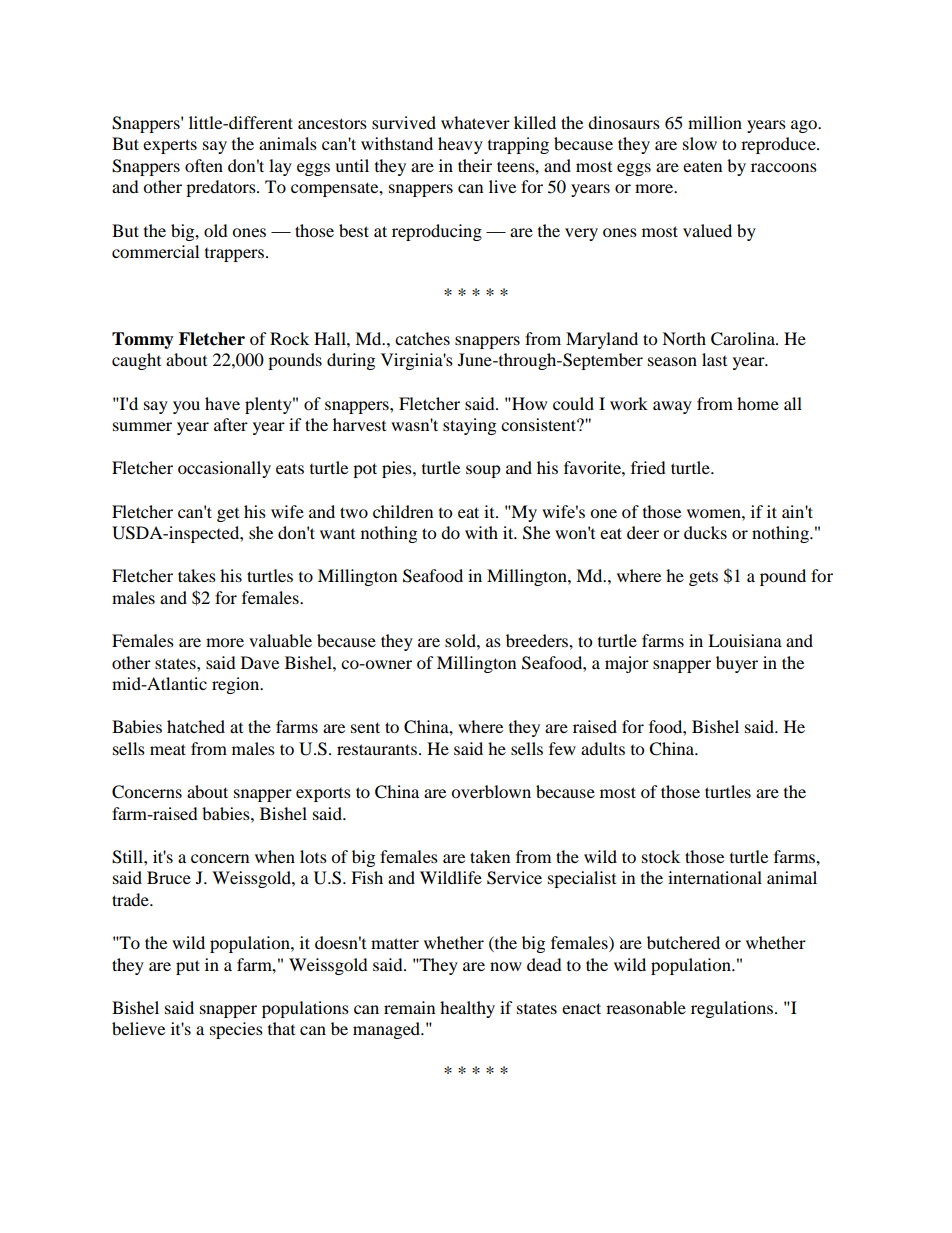  Describe the element at coordinates (732, 1009) in the image. I see `regulations` at that location.
